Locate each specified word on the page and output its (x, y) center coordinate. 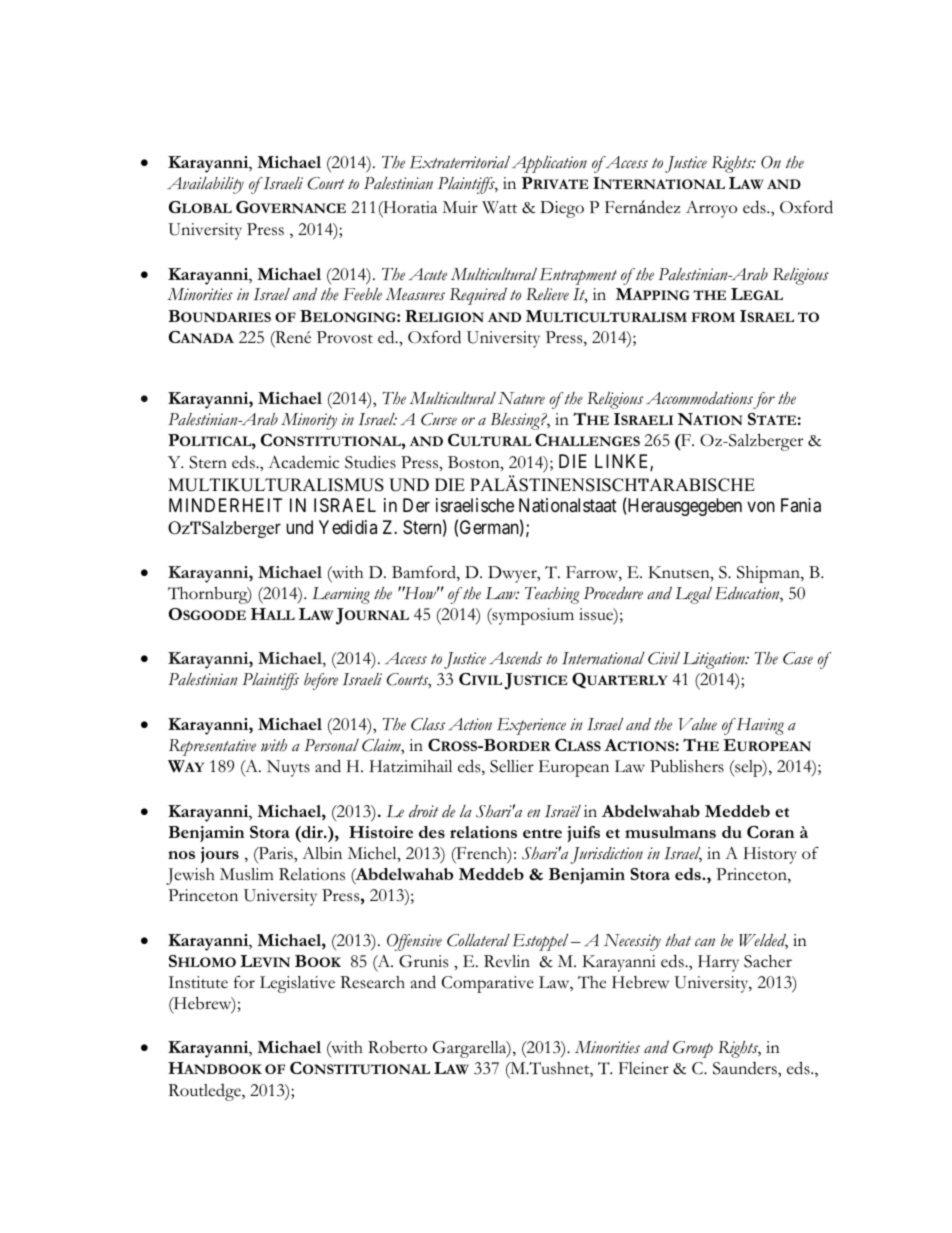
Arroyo (711, 209)
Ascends (515, 658)
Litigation (715, 660)
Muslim (247, 874)
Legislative (297, 984)
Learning (341, 595)
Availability (205, 185)
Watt (499, 207)
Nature (521, 398)
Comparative (488, 984)
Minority (309, 421)
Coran (770, 832)
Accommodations (699, 398)
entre (542, 833)
